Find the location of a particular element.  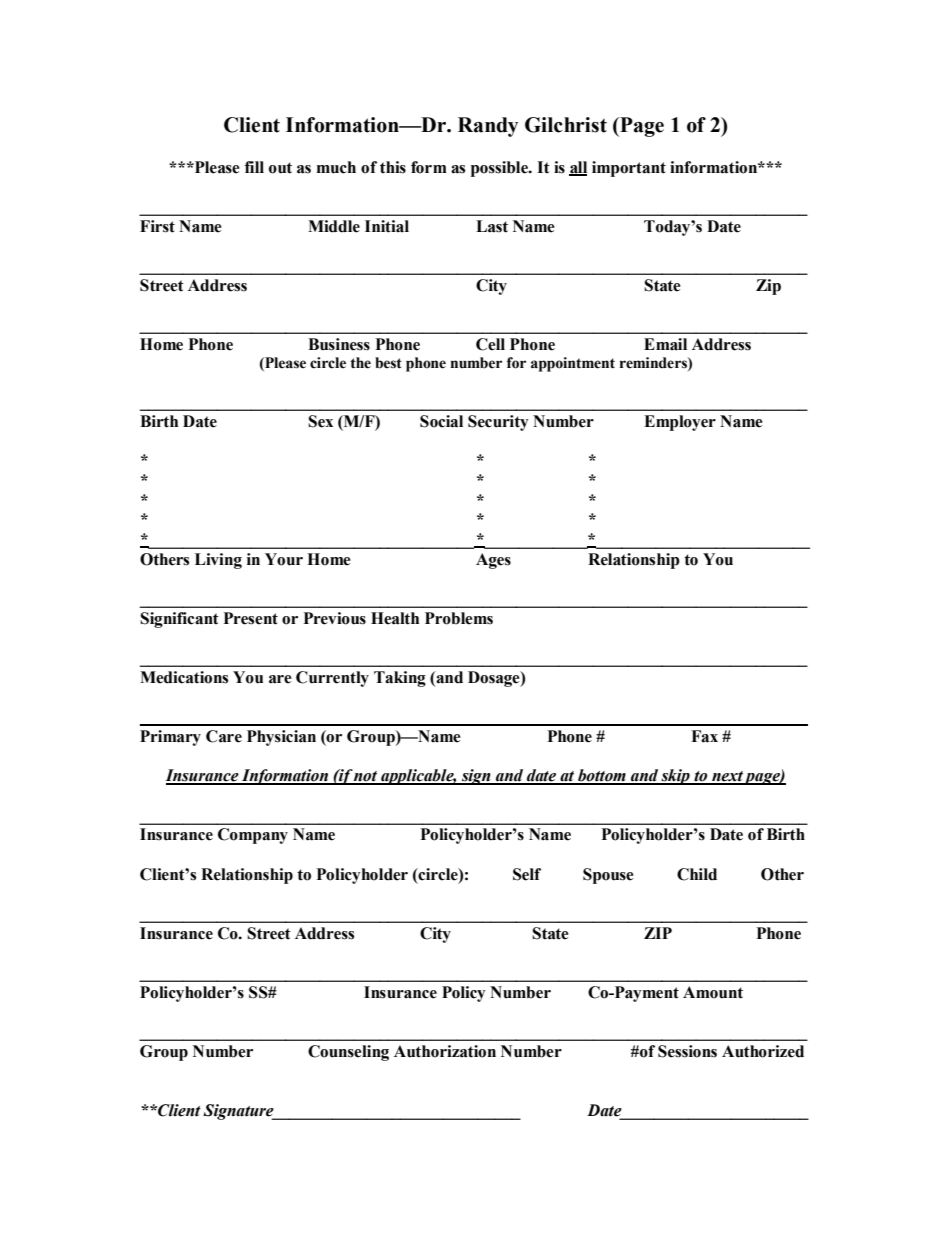

Randy is located at coordinates (488, 127).
